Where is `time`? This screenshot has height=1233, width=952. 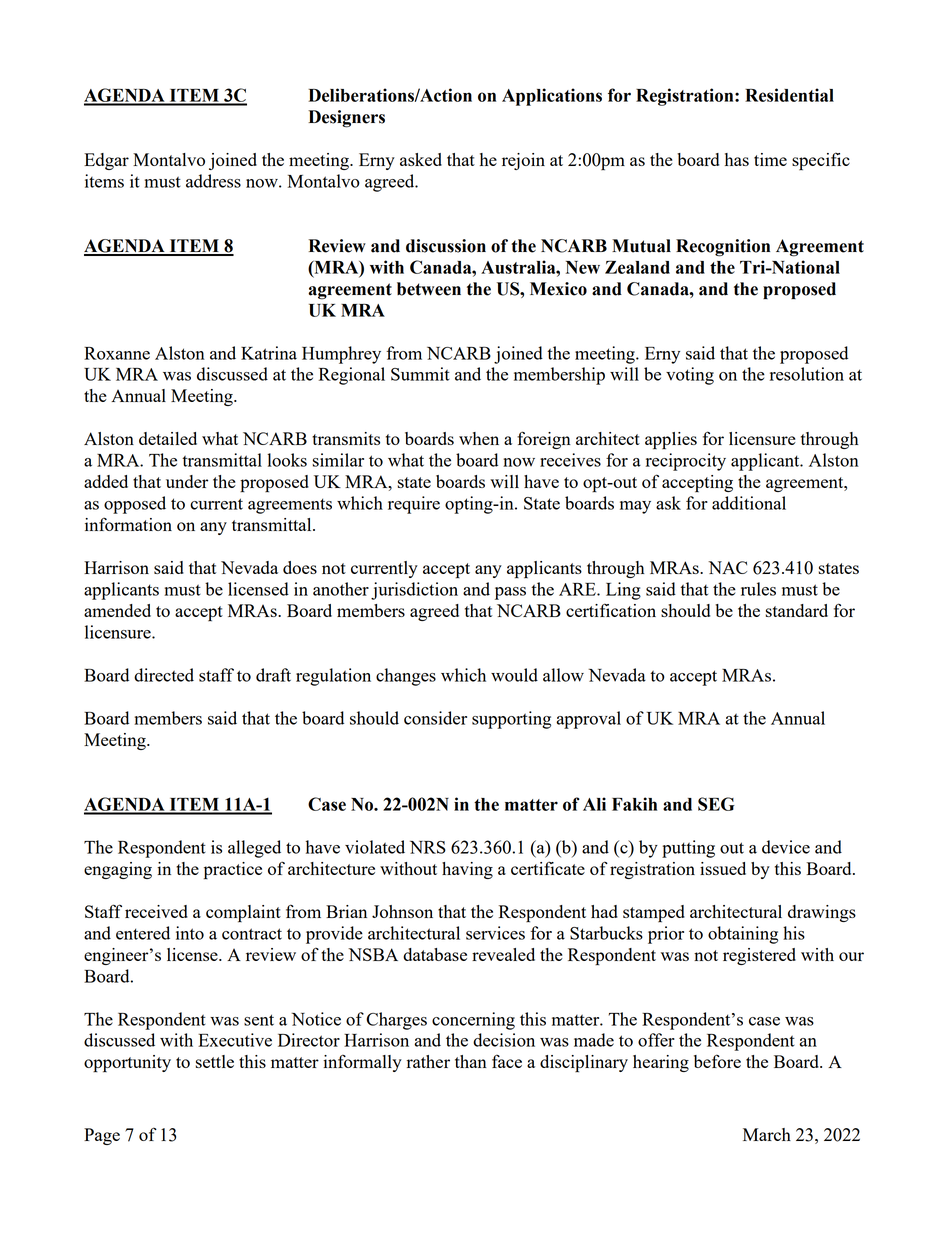
time is located at coordinates (770, 159).
